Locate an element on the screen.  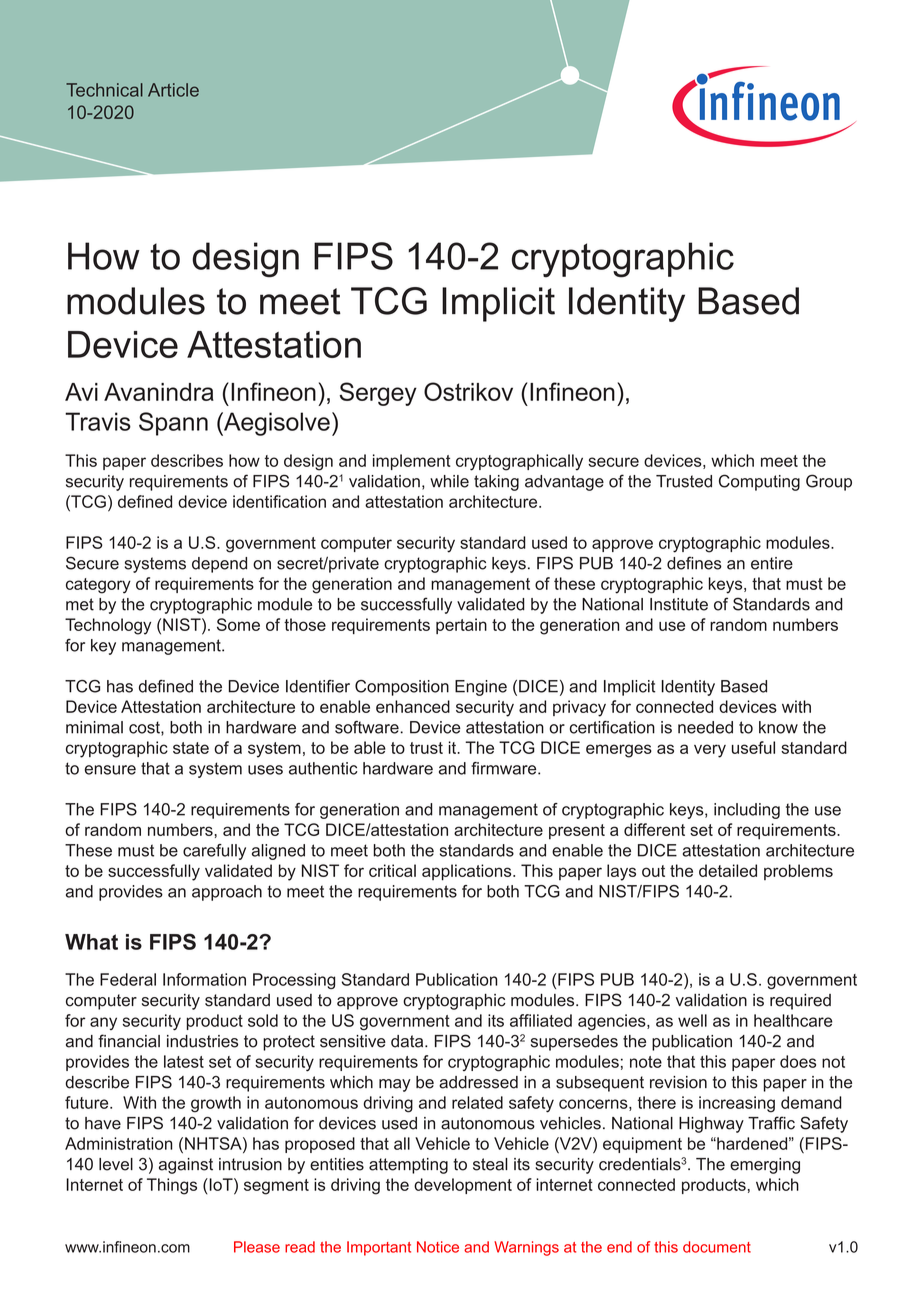
development is located at coordinates (463, 1186).
